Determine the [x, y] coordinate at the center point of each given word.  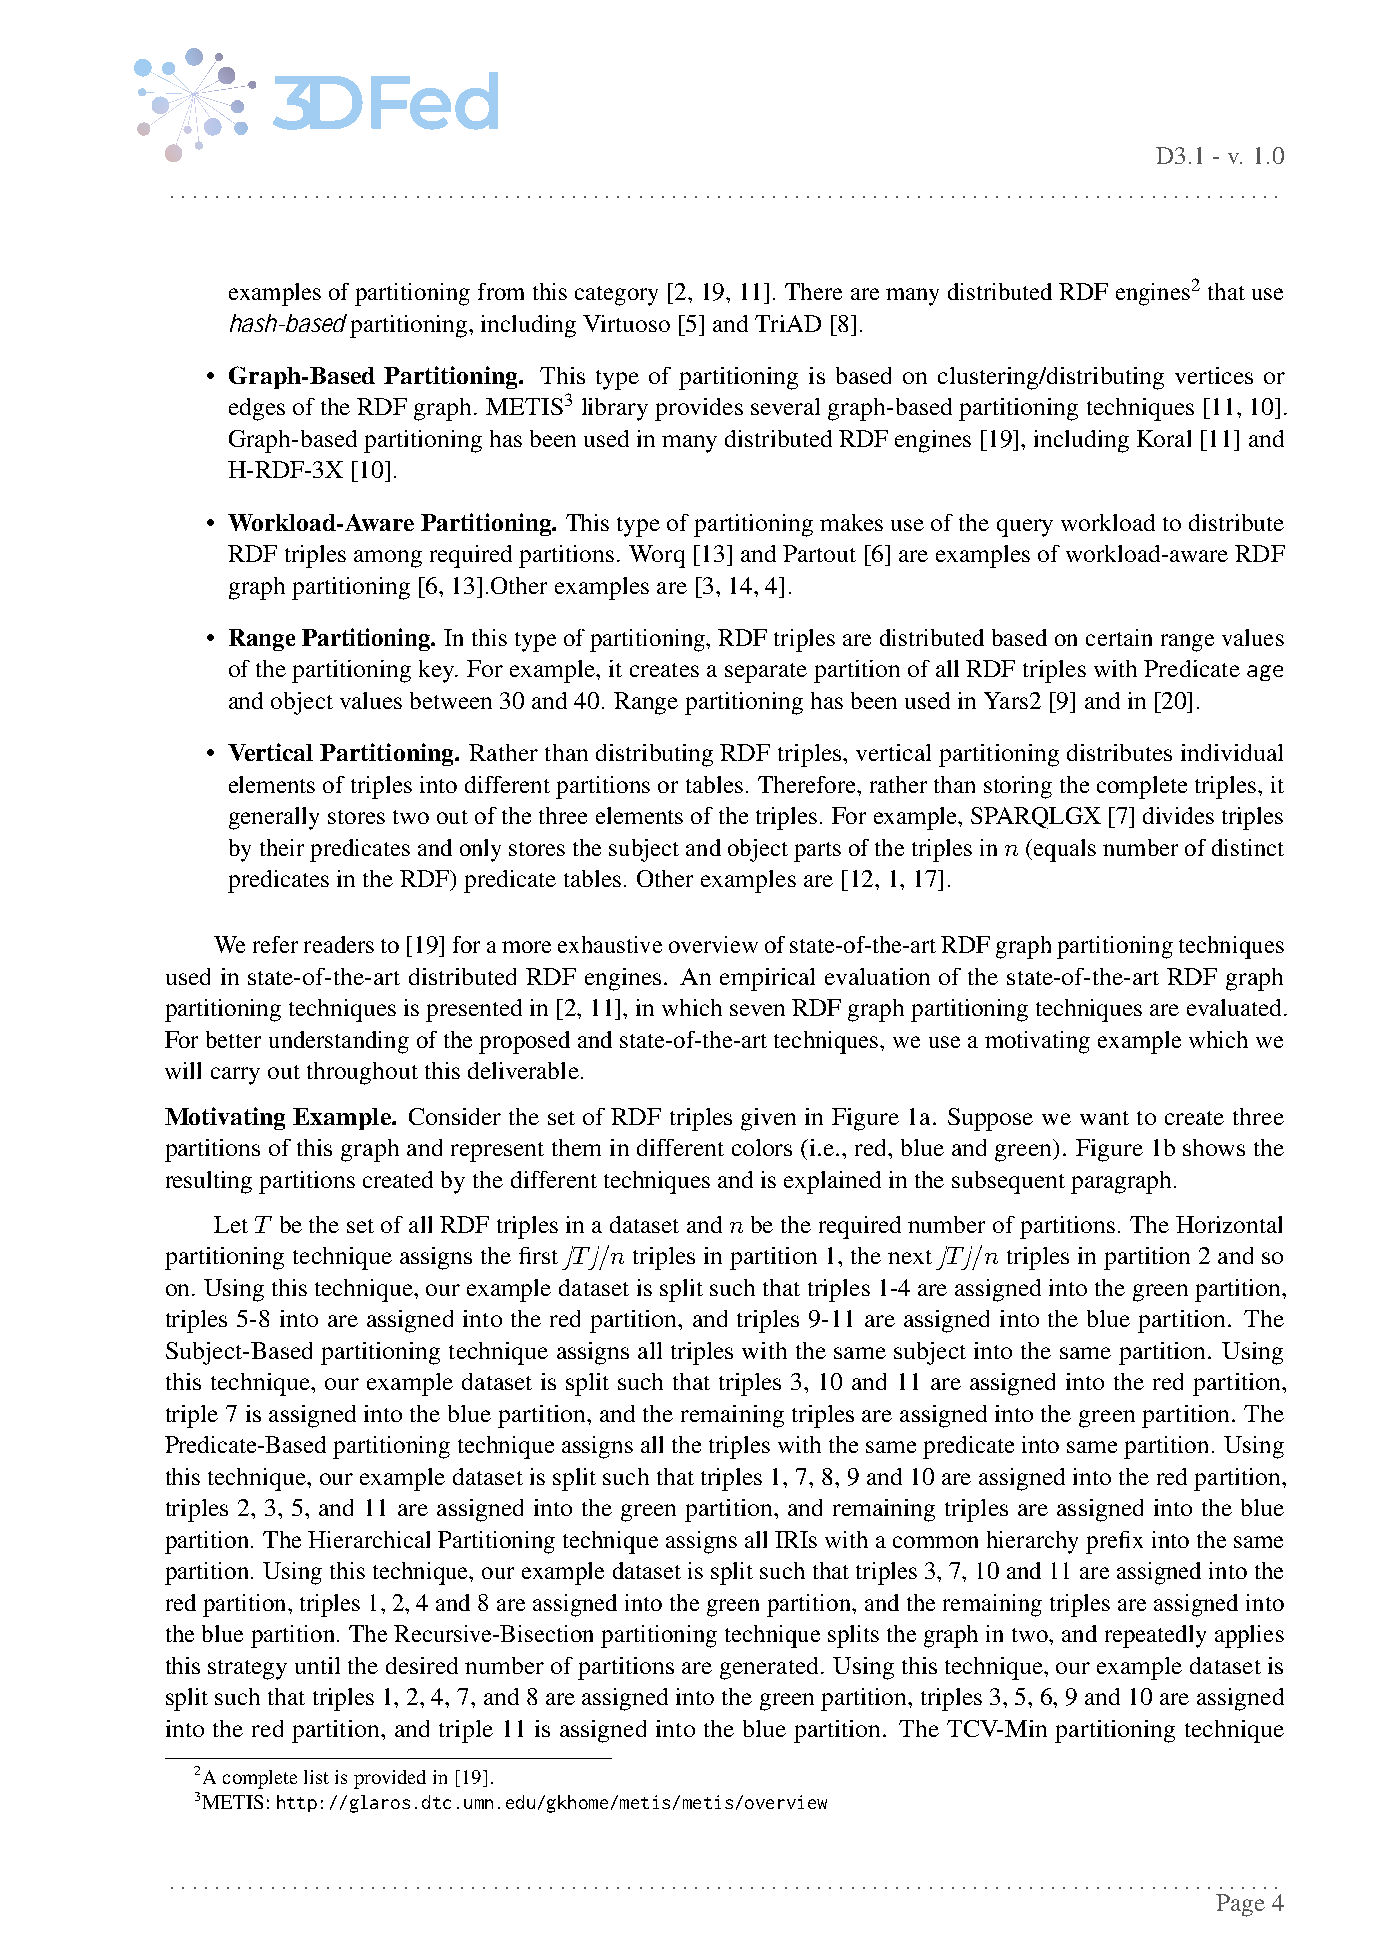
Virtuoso [626, 323]
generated [769, 1668]
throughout [362, 1073]
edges [257, 409]
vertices [1214, 375]
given [768, 1119]
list [316, 1777]
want [1104, 1118]
